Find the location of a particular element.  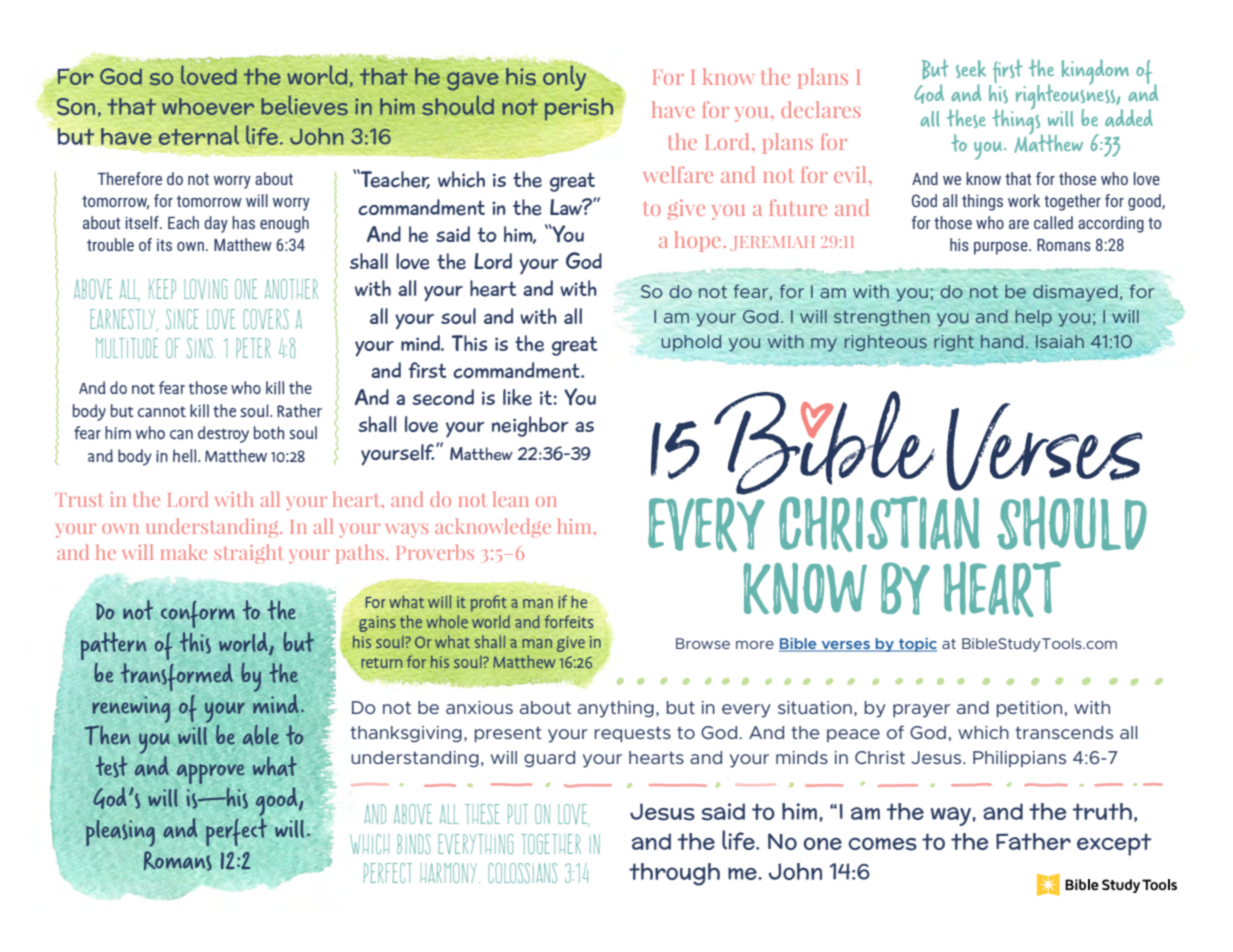

through is located at coordinates (674, 874).
